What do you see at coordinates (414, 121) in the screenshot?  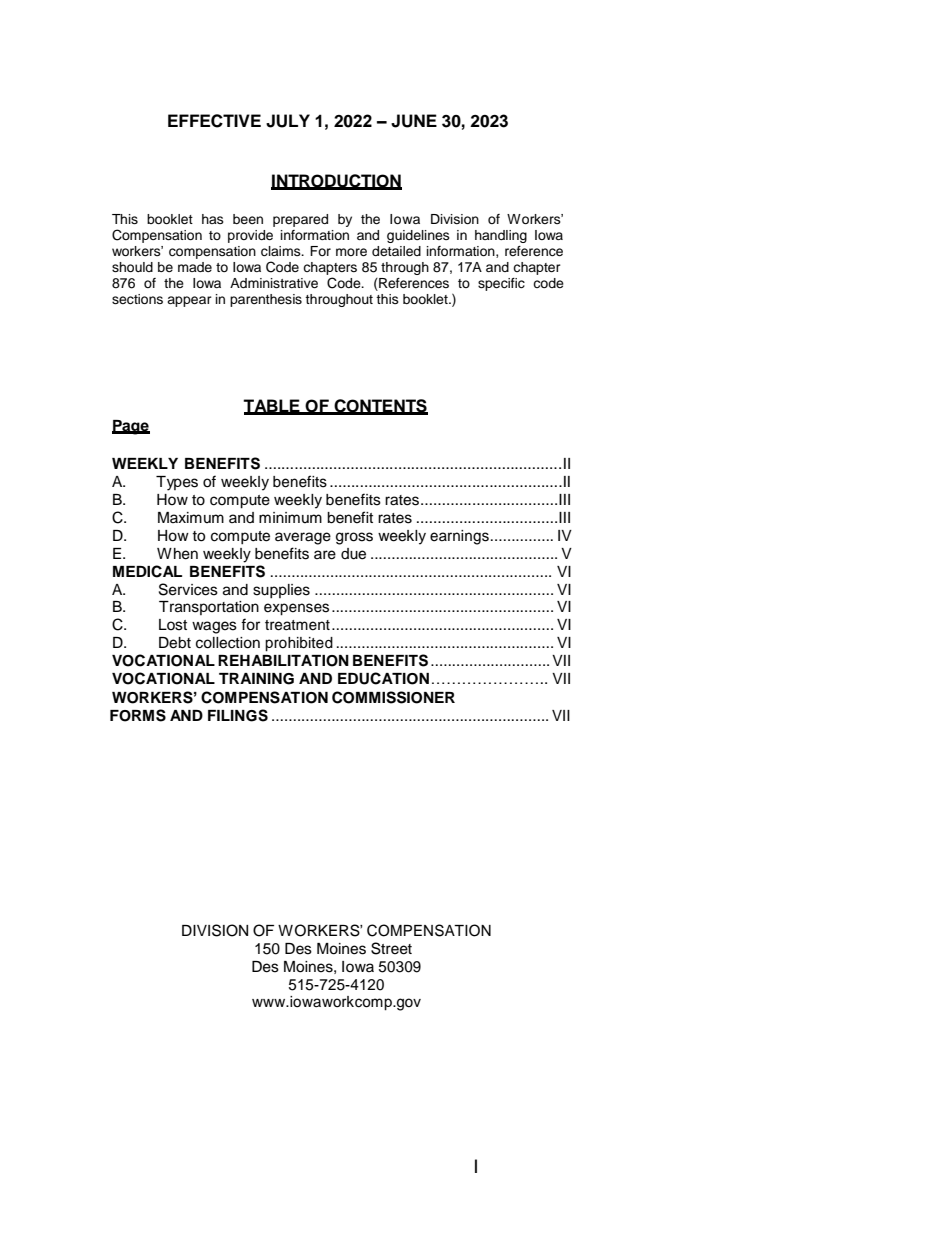 I see `JUNE` at bounding box center [414, 121].
